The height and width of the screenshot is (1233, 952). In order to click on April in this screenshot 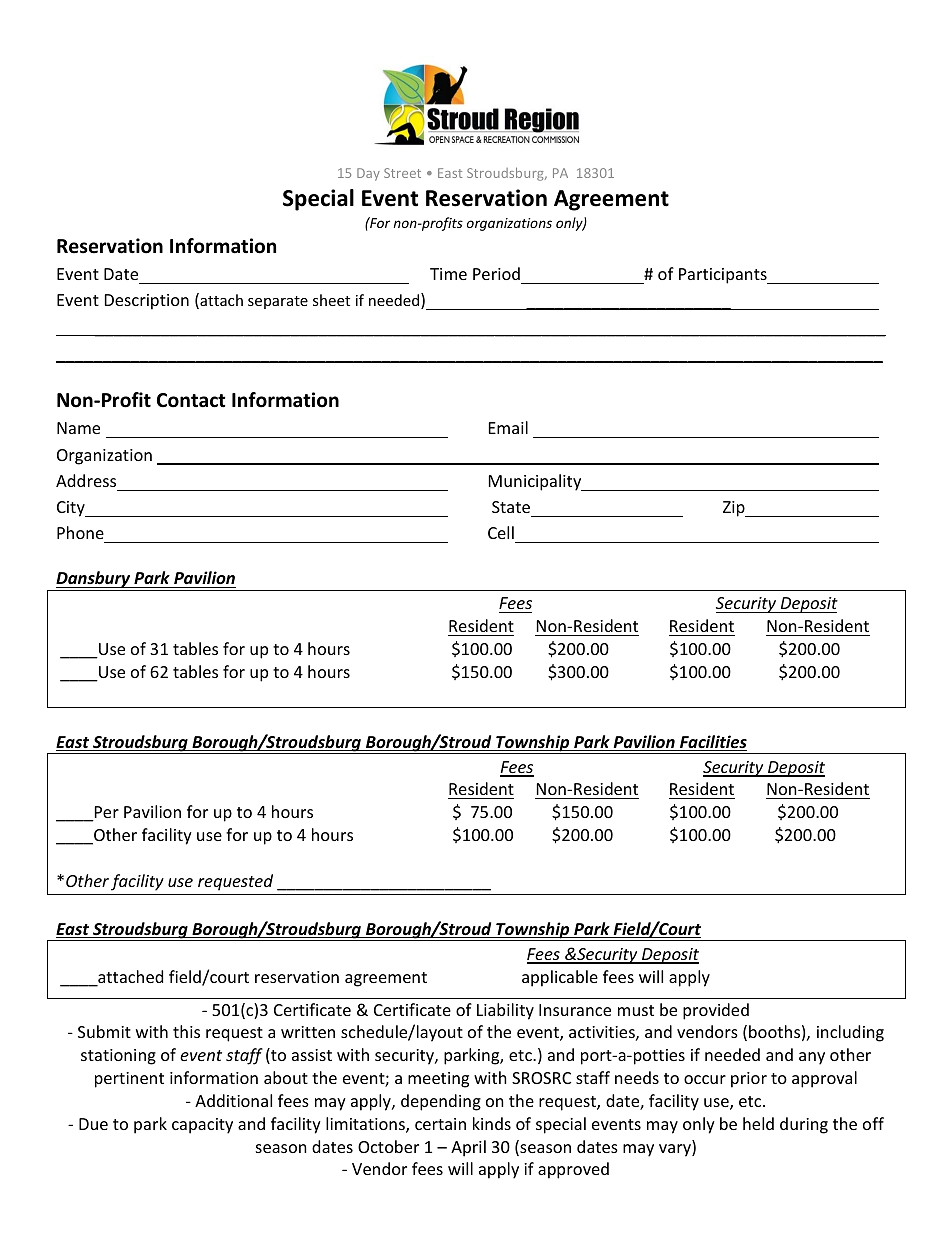, I will do `click(468, 1148)`.
